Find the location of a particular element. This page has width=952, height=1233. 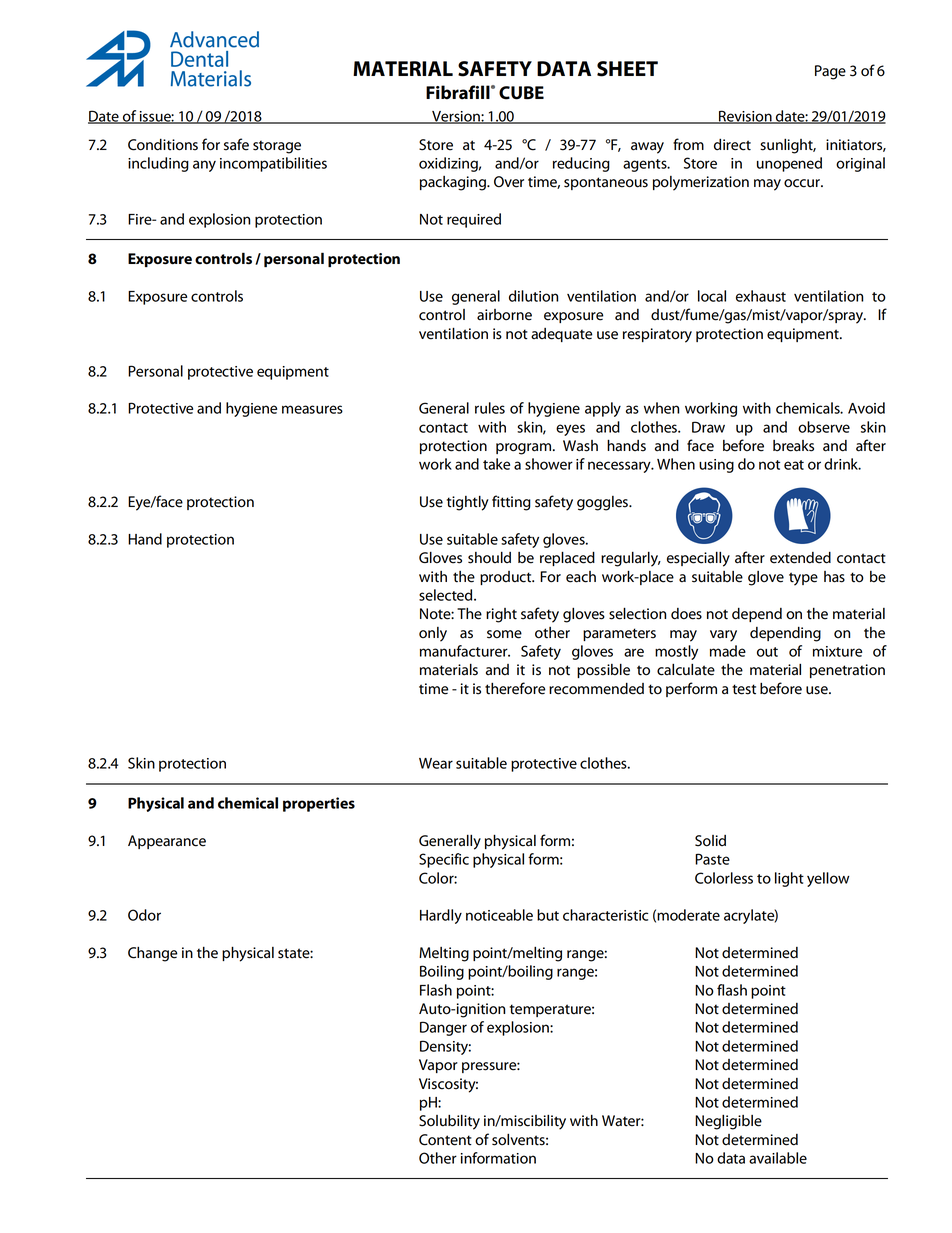

Content is located at coordinates (445, 1140).
